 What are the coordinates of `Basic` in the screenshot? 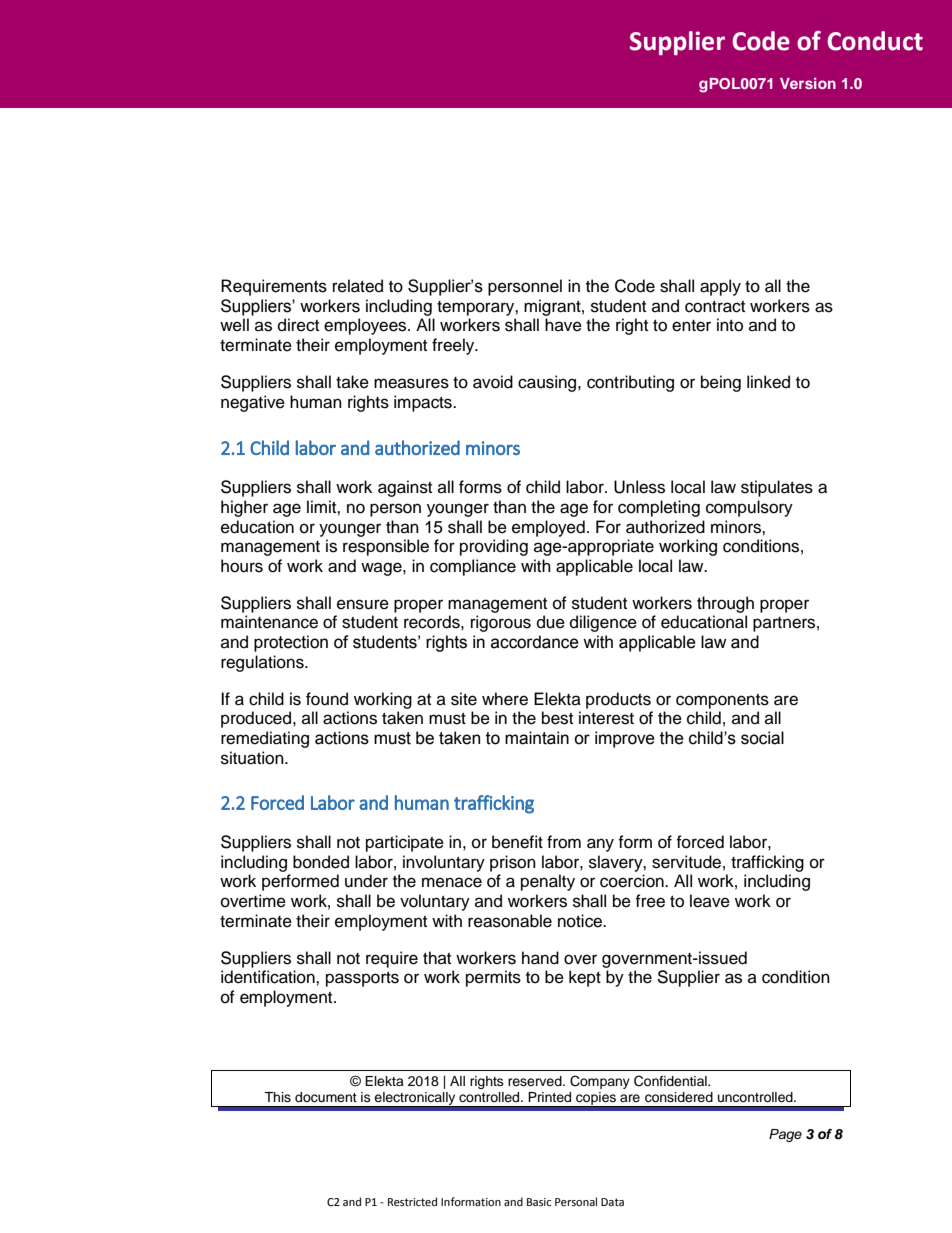 It's located at (539, 1202).
